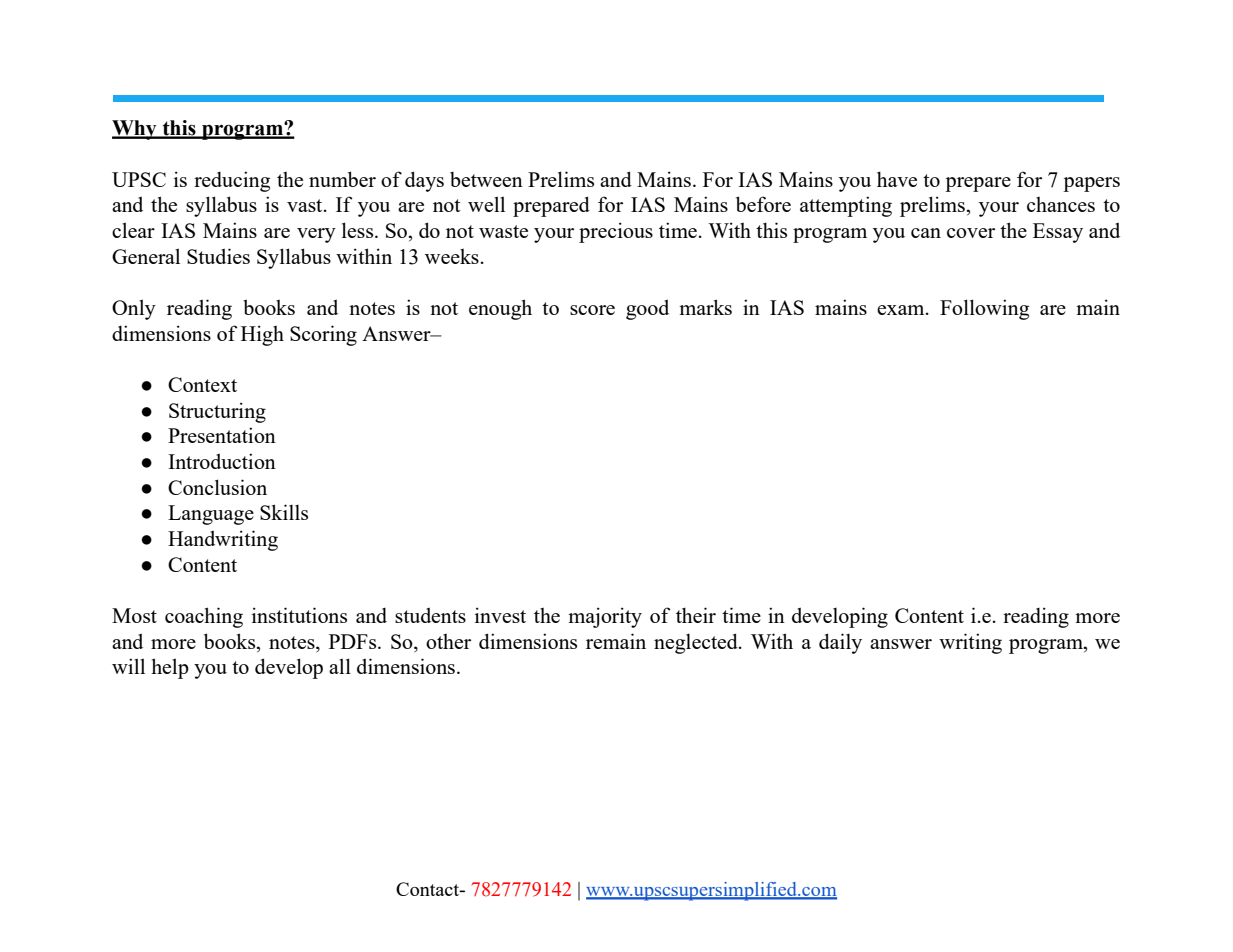  Describe the element at coordinates (897, 179) in the image. I see `have` at that location.
